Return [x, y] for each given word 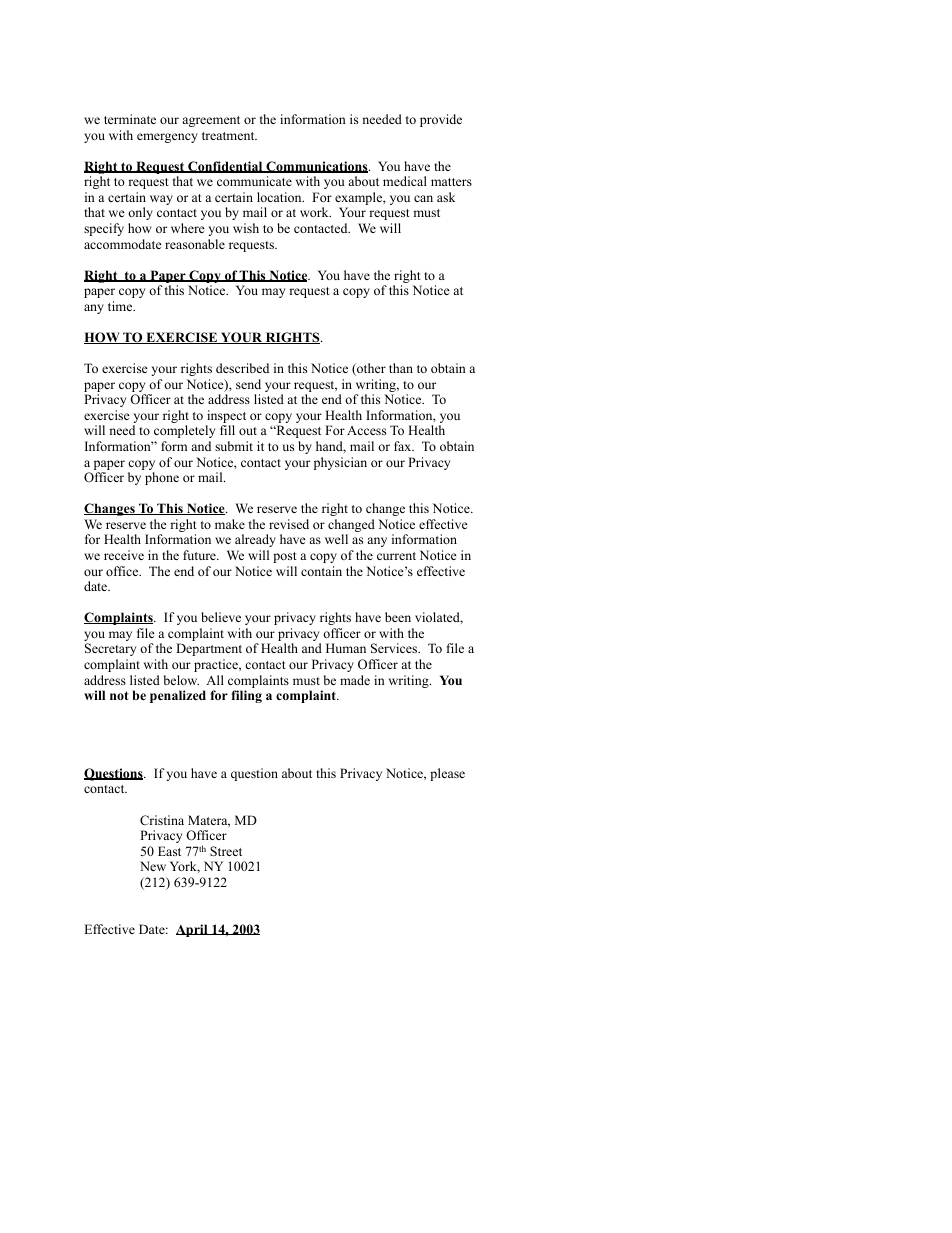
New [153, 866]
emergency [167, 138]
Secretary [110, 649]
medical [405, 181]
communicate [254, 181]
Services [395, 648]
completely [184, 431]
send [248, 384]
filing [246, 696]
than [401, 368]
